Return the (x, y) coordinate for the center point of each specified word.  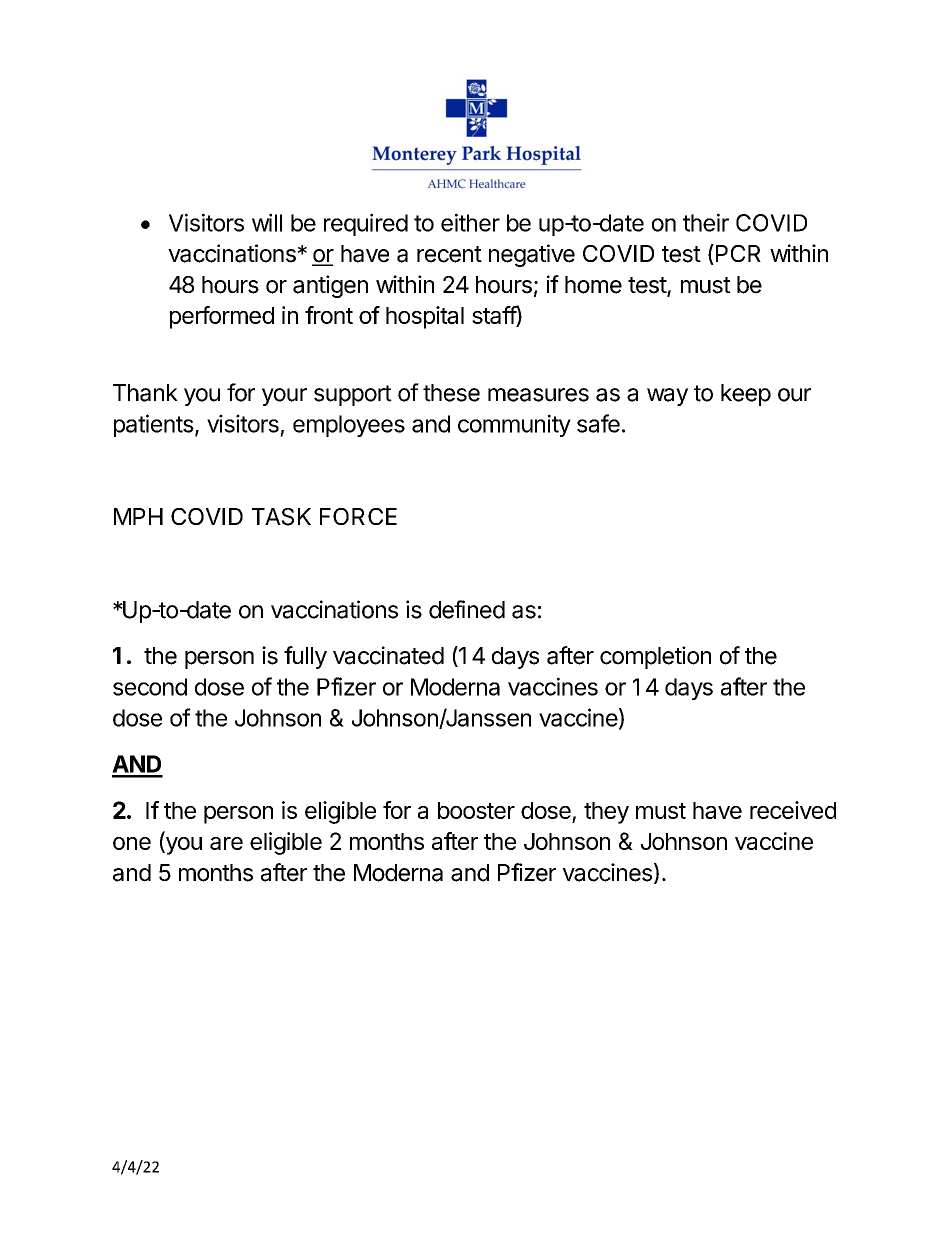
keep (746, 395)
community (514, 425)
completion (655, 657)
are (226, 843)
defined (467, 609)
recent (449, 254)
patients (154, 425)
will (267, 222)
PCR (738, 253)
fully (305, 657)
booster (476, 810)
